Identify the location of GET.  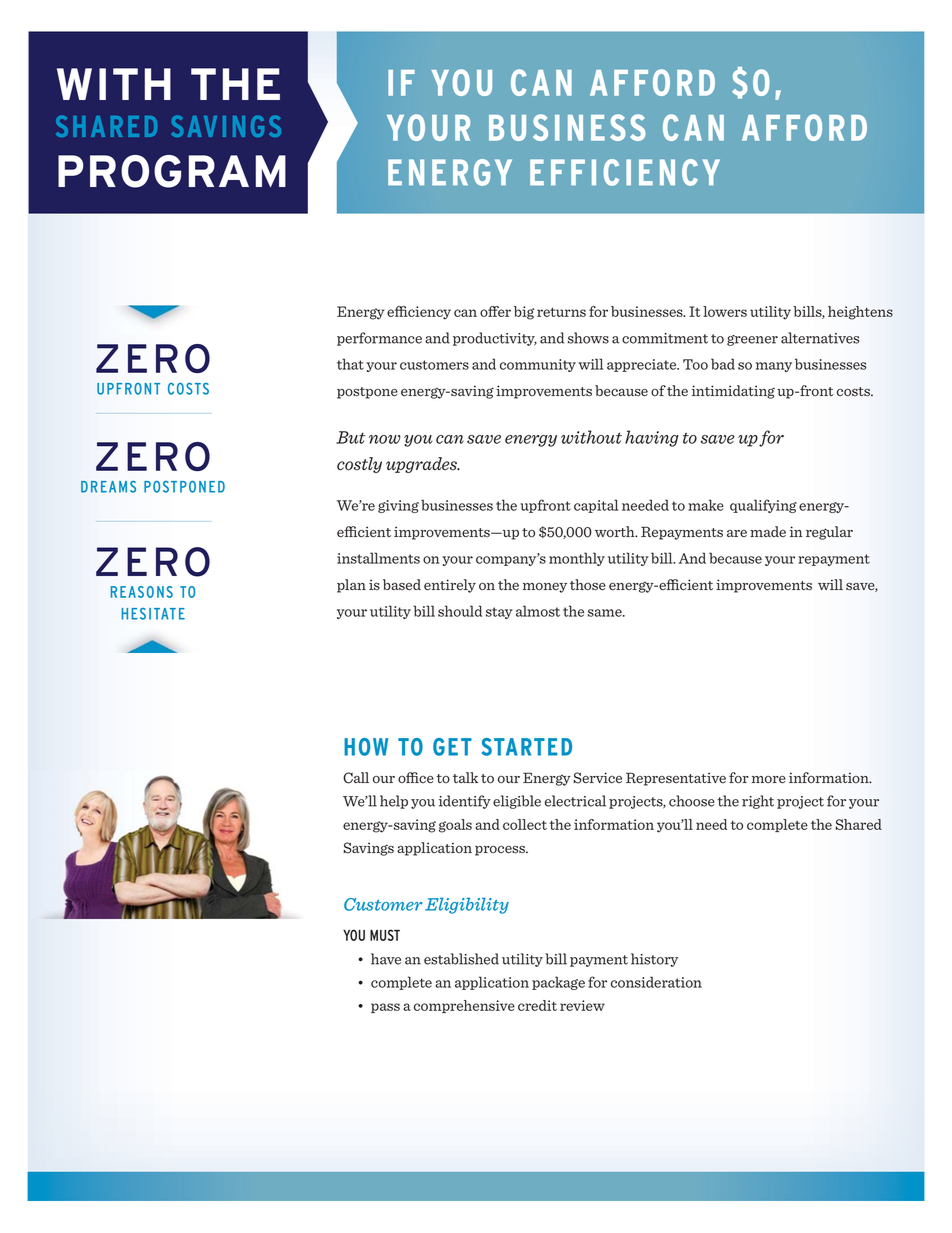
(452, 747).
